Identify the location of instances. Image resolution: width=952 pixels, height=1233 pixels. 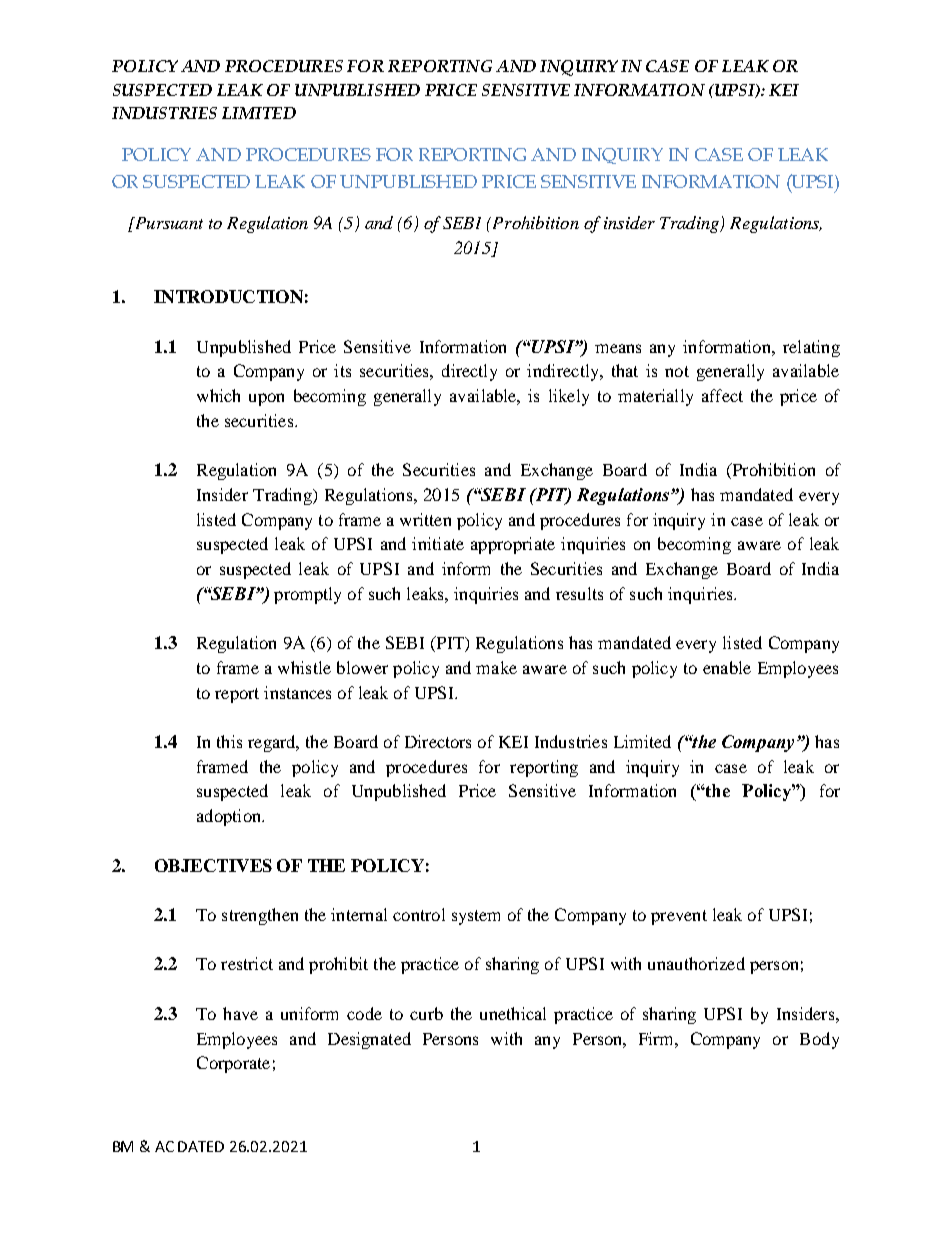
(297, 692).
